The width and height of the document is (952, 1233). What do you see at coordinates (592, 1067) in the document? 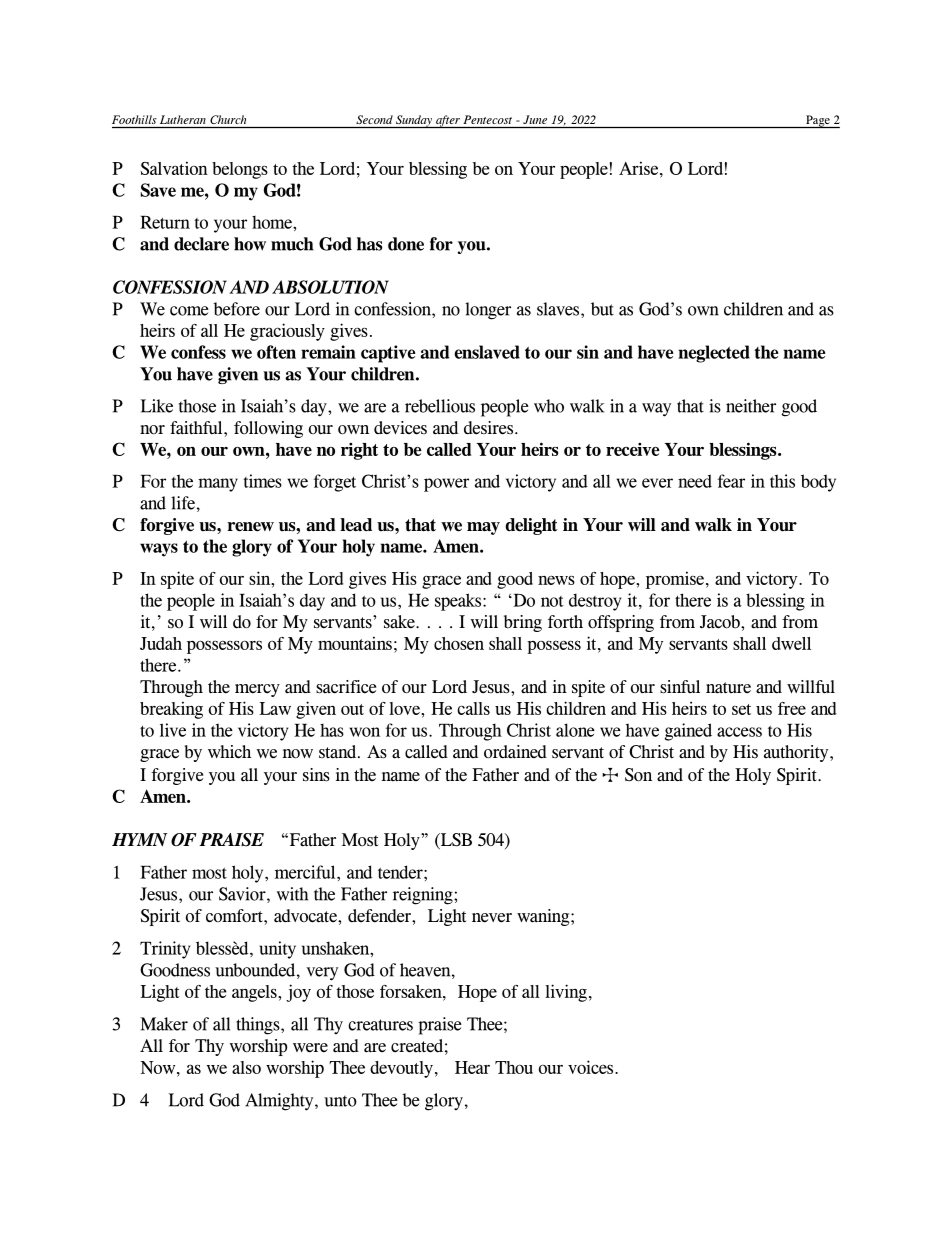
I see `voices` at bounding box center [592, 1067].
